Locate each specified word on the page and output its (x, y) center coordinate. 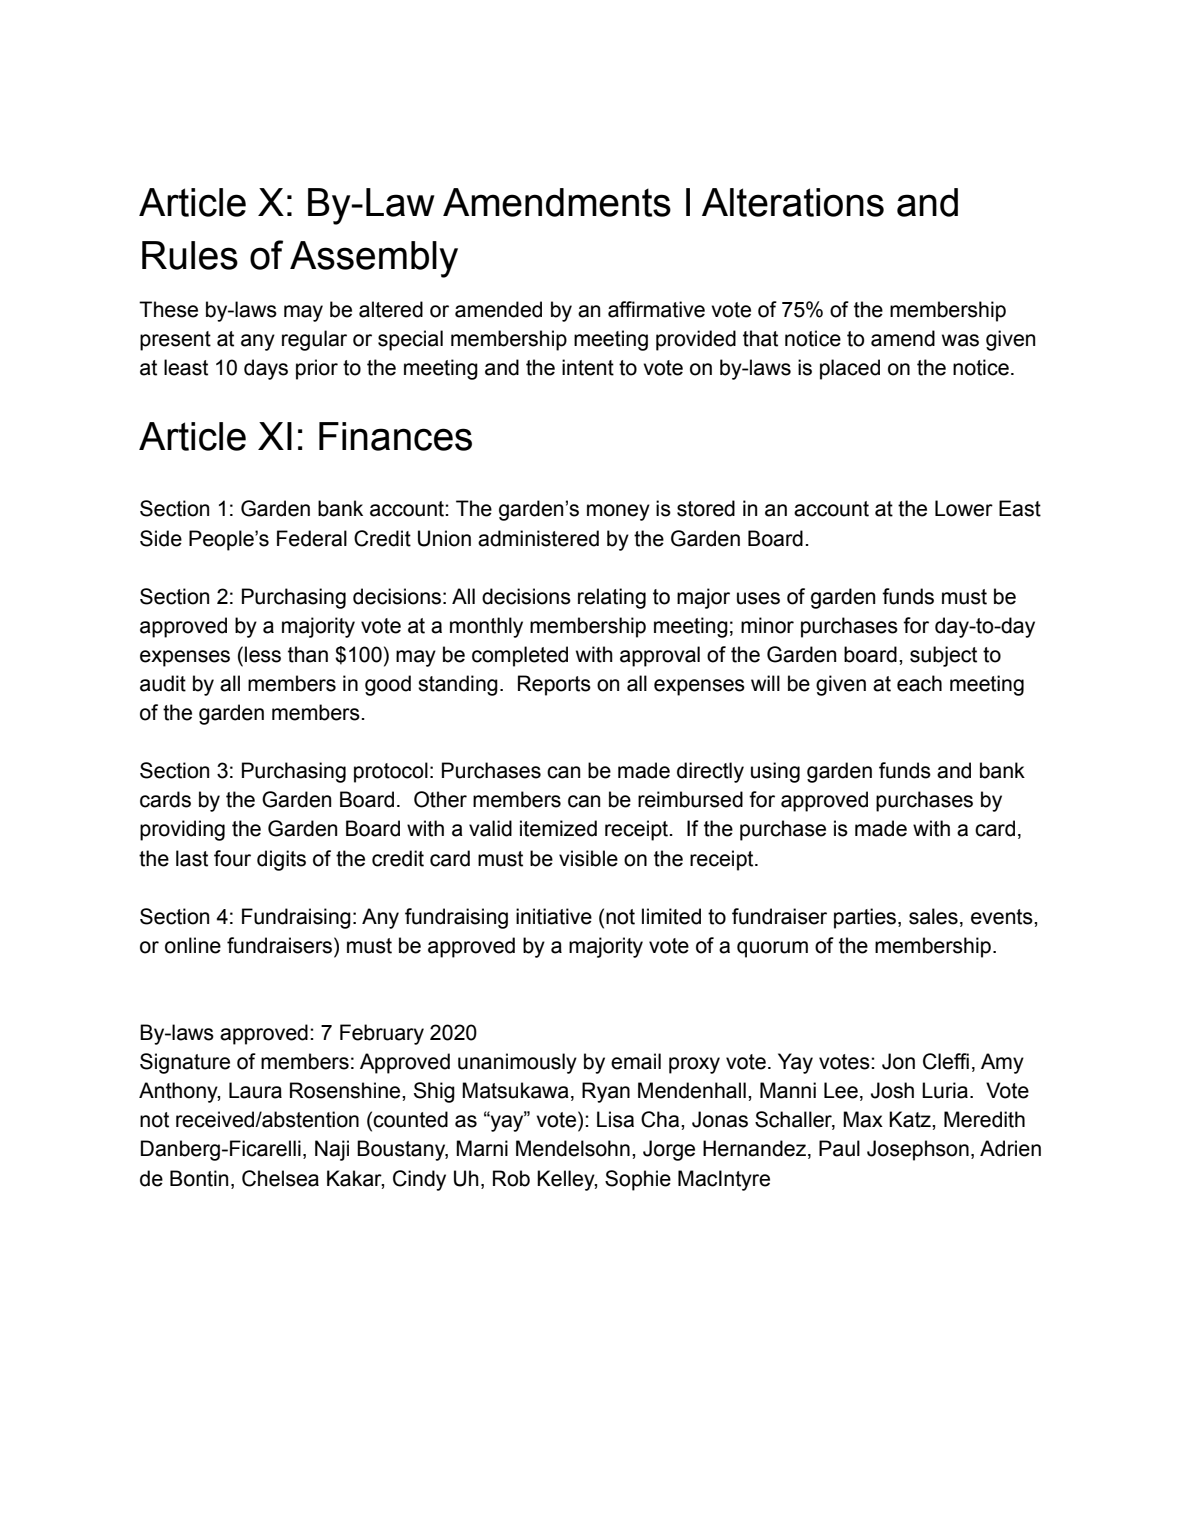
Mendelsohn (573, 1148)
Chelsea (280, 1178)
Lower (964, 508)
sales (933, 916)
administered (538, 538)
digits (281, 860)
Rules (190, 255)
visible (588, 858)
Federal (312, 538)
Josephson (918, 1150)
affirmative (656, 309)
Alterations (793, 202)
